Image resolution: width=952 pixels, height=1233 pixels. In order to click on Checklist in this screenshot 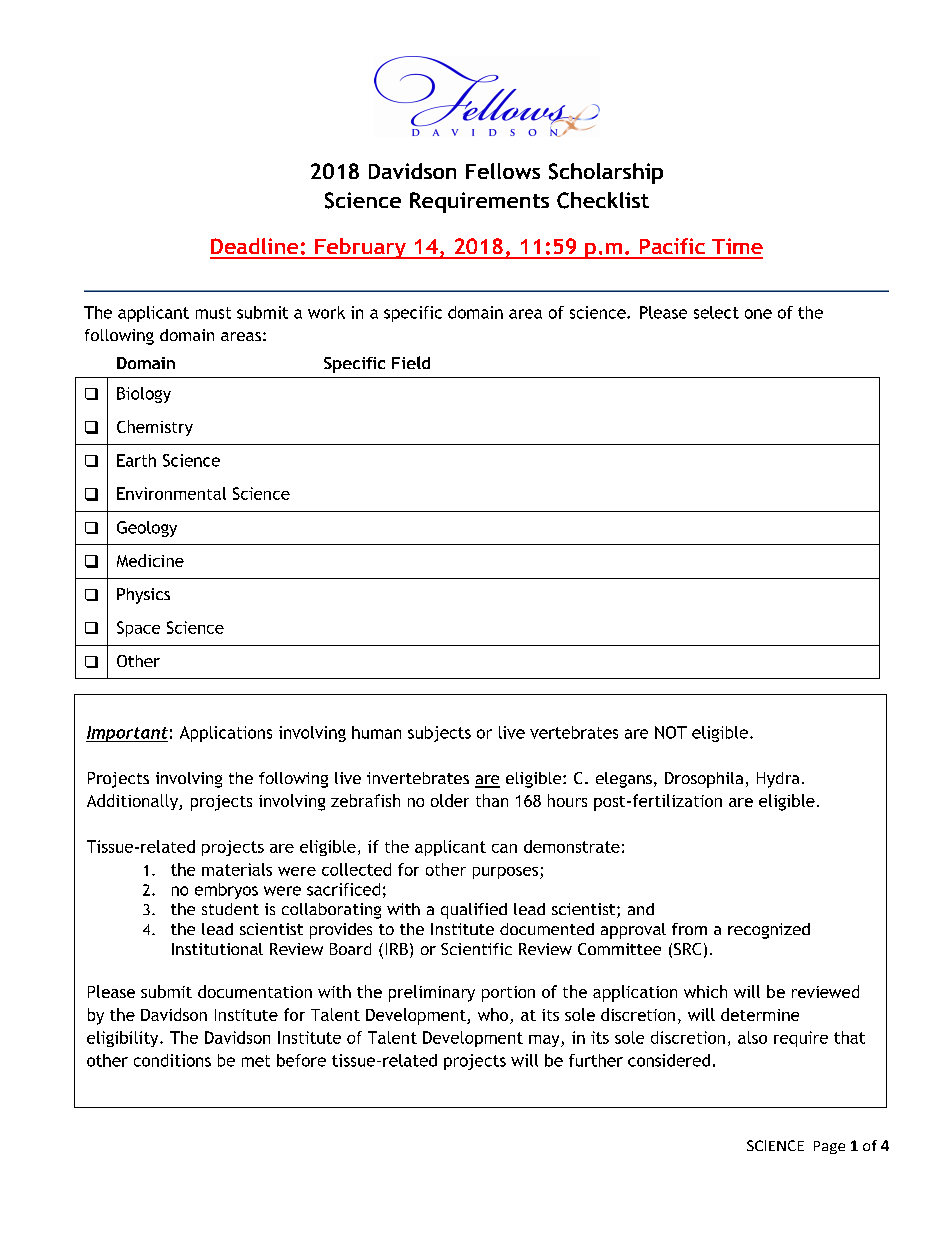, I will do `click(603, 200)`.
